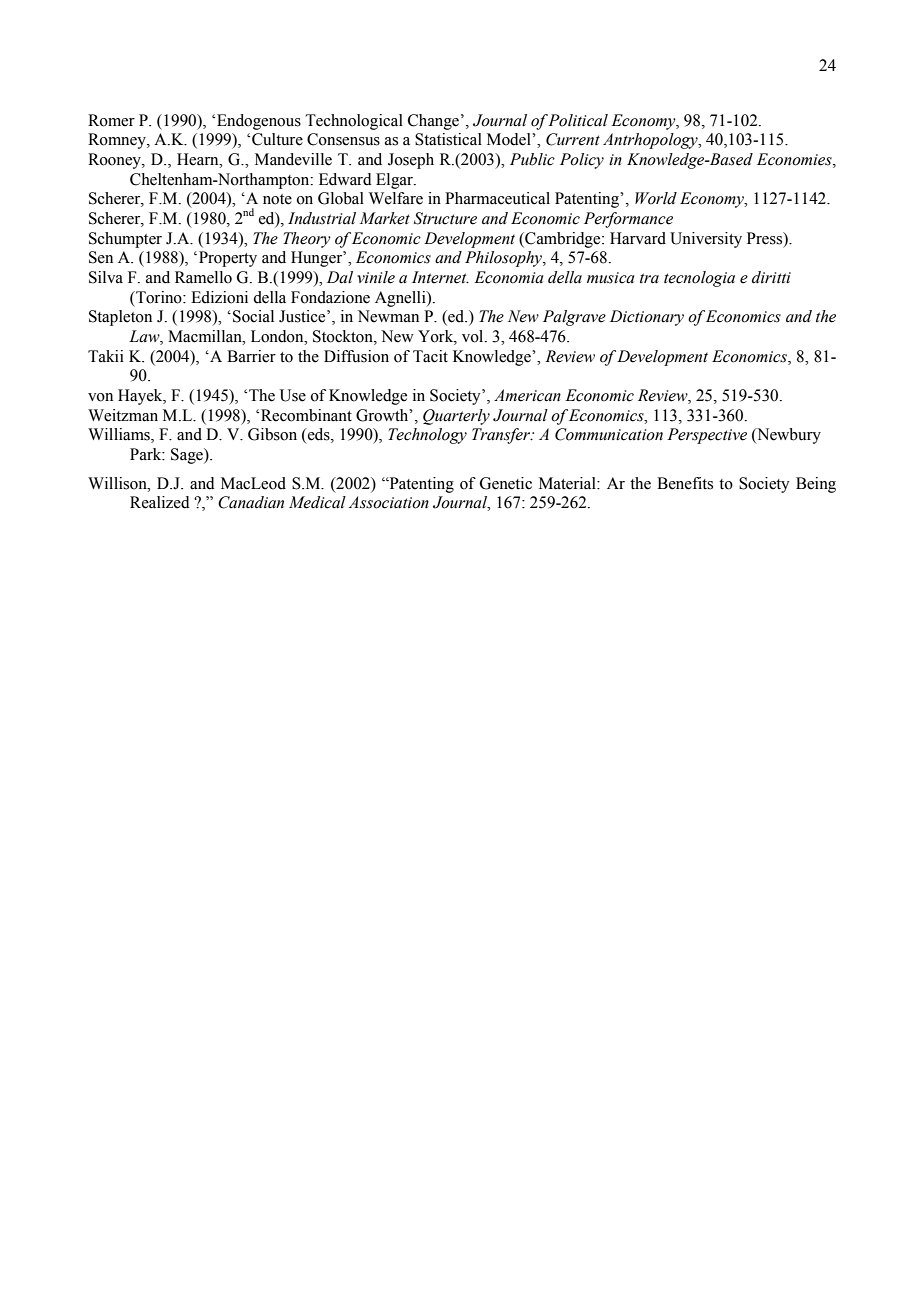  Describe the element at coordinates (647, 318) in the page. I see `Dictionary` at that location.
